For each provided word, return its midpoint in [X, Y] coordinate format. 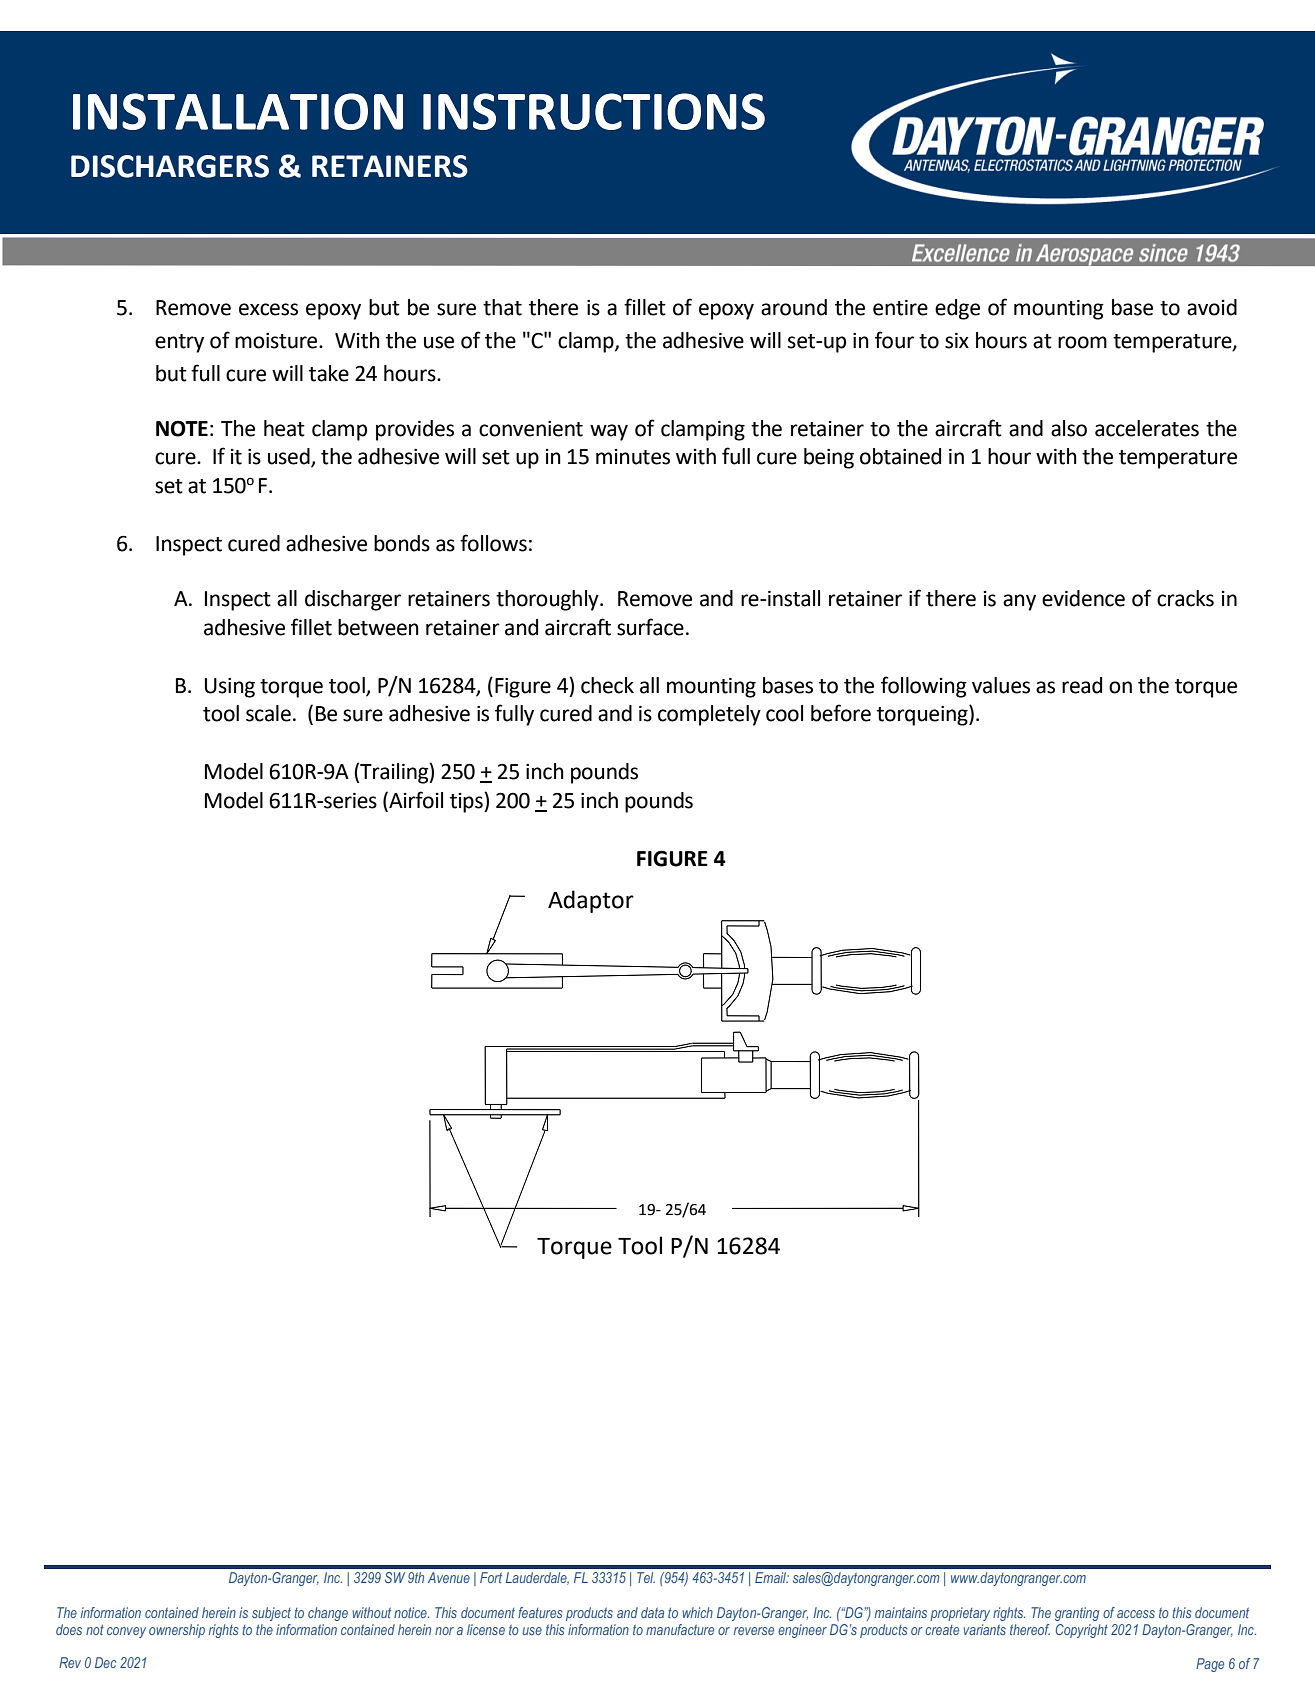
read [1082, 685]
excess [268, 309]
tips [467, 802]
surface [650, 627]
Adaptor [591, 901]
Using [230, 688]
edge [957, 309]
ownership [177, 1631]
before [841, 713]
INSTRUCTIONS [594, 111]
